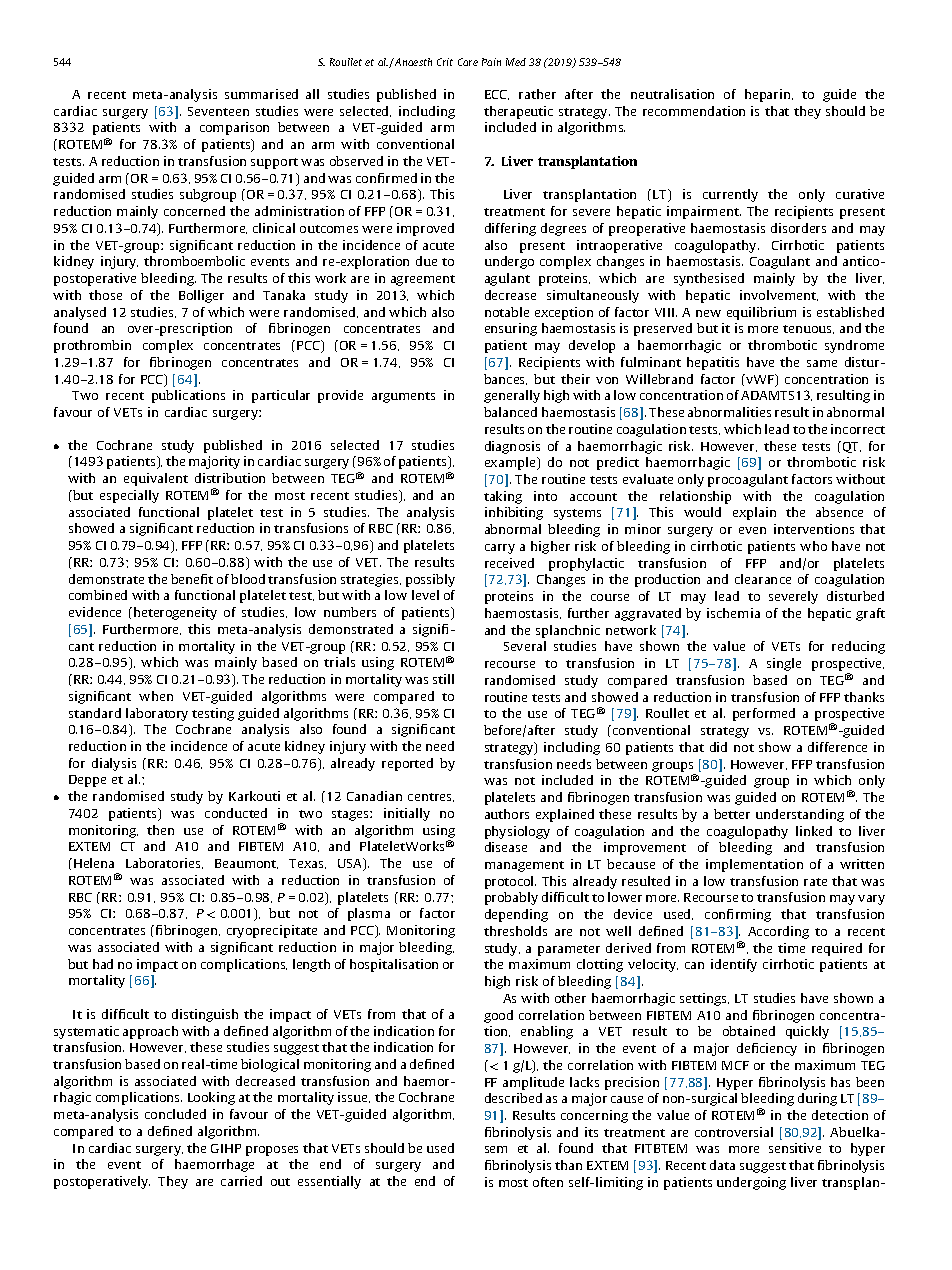 Image resolution: width=952 pixels, height=1270 pixels. What do you see at coordinates (769, 95) in the document?
I see `heparin` at bounding box center [769, 95].
